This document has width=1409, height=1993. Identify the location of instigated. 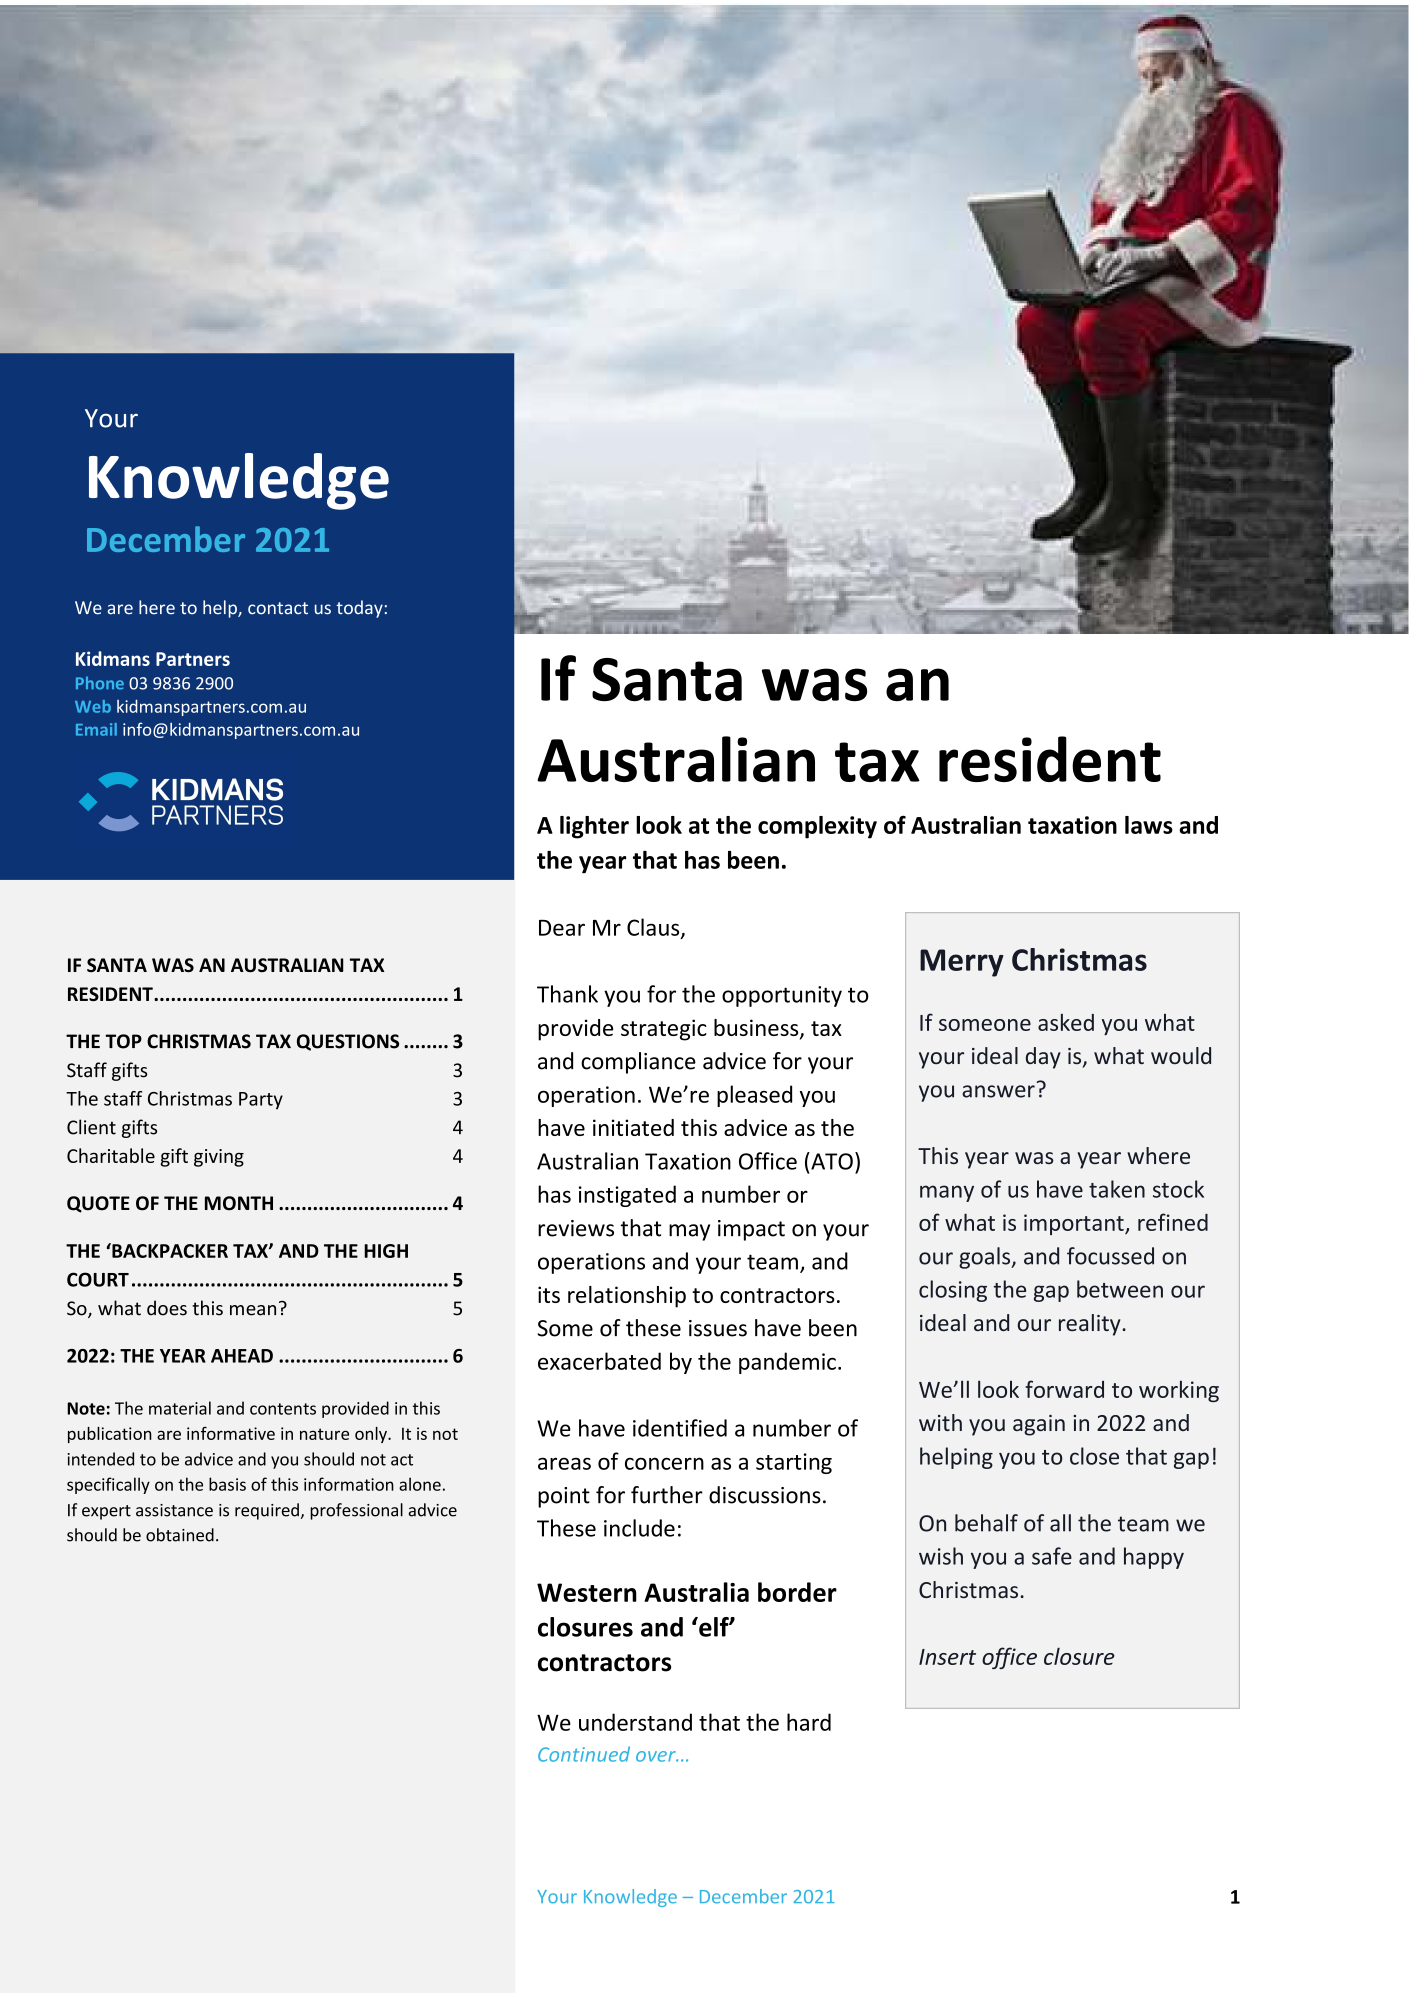
(627, 1196).
